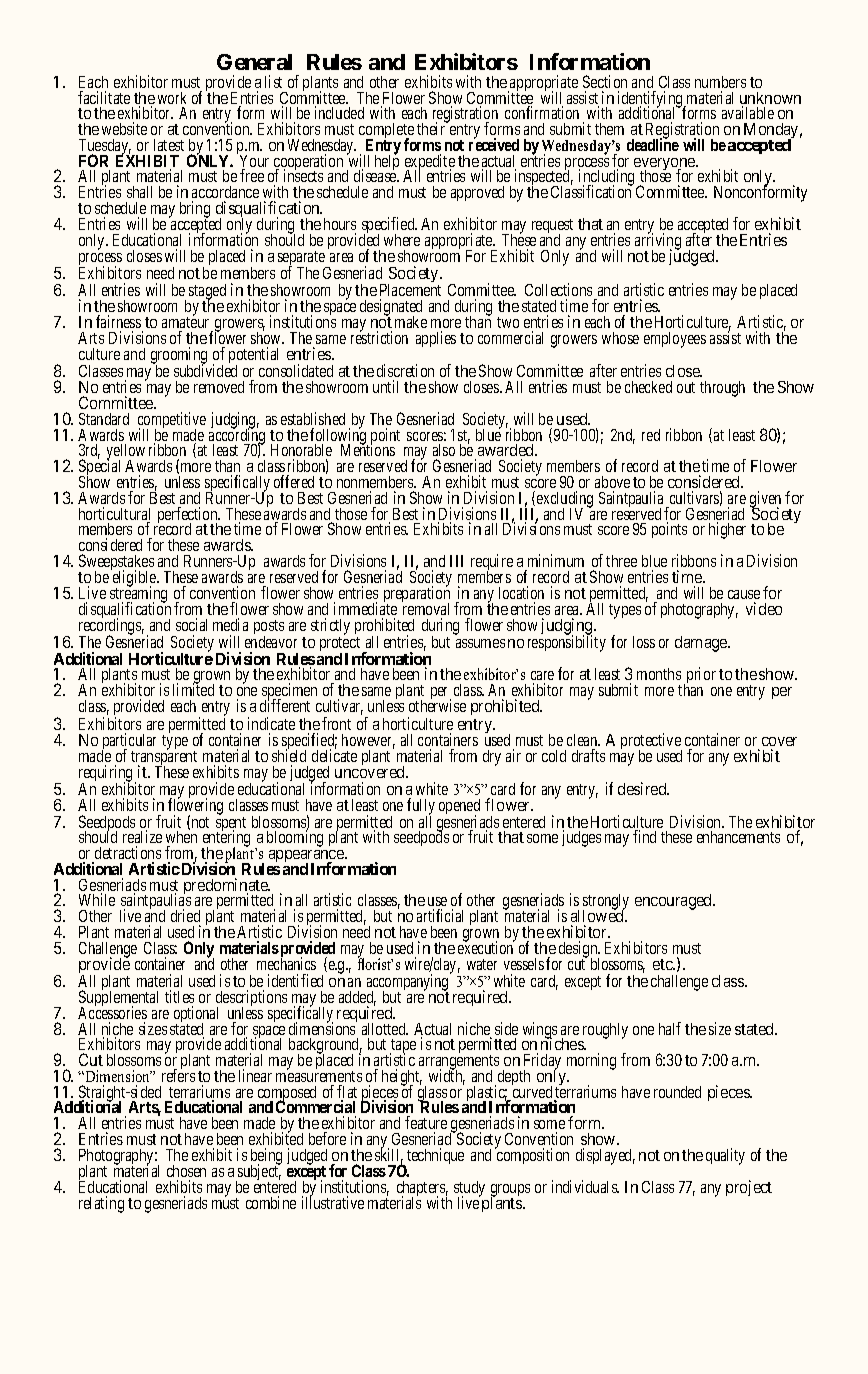  I want to click on out, so click(686, 387).
